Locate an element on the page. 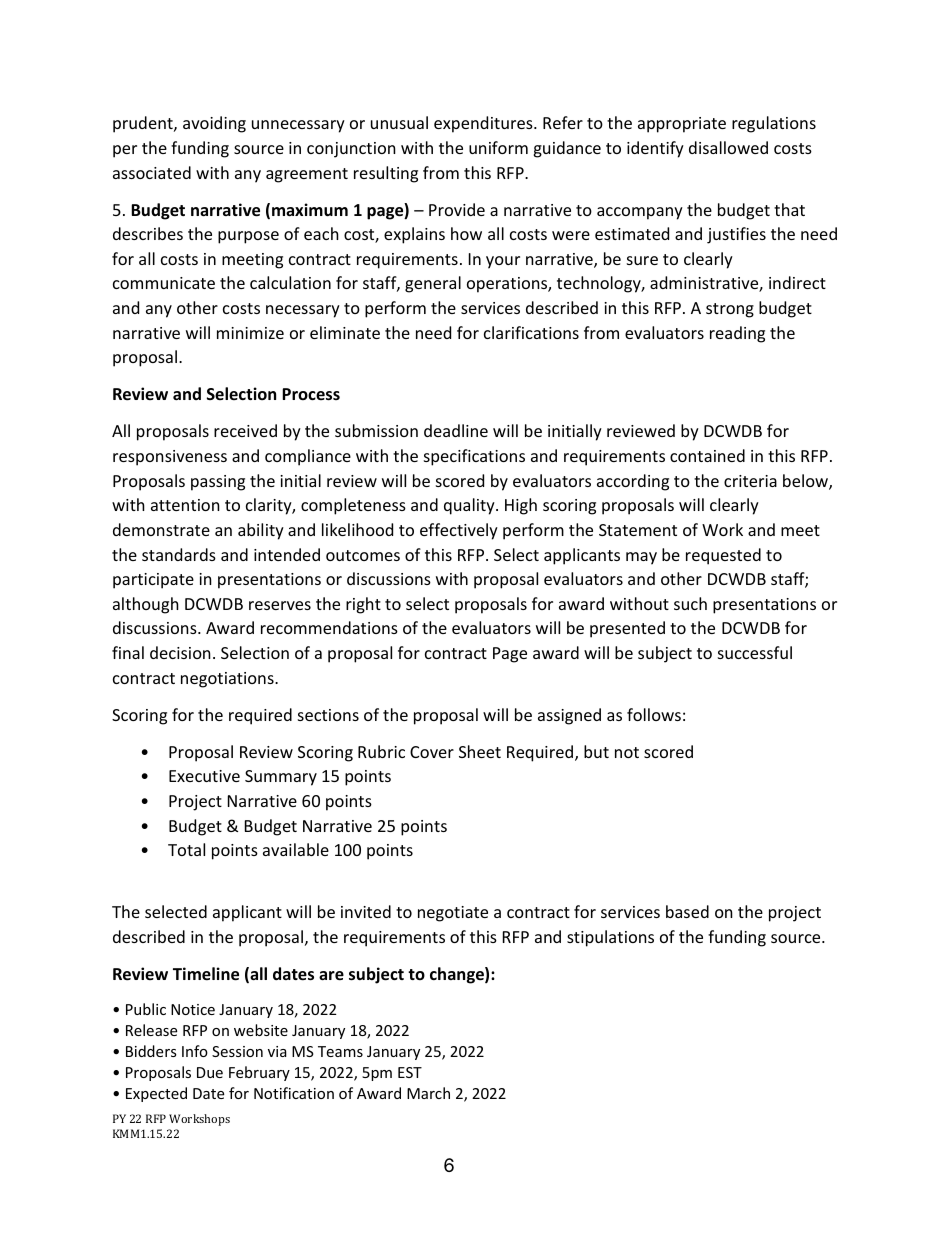 This document has height=1233, width=952. disallowed is located at coordinates (728, 147).
